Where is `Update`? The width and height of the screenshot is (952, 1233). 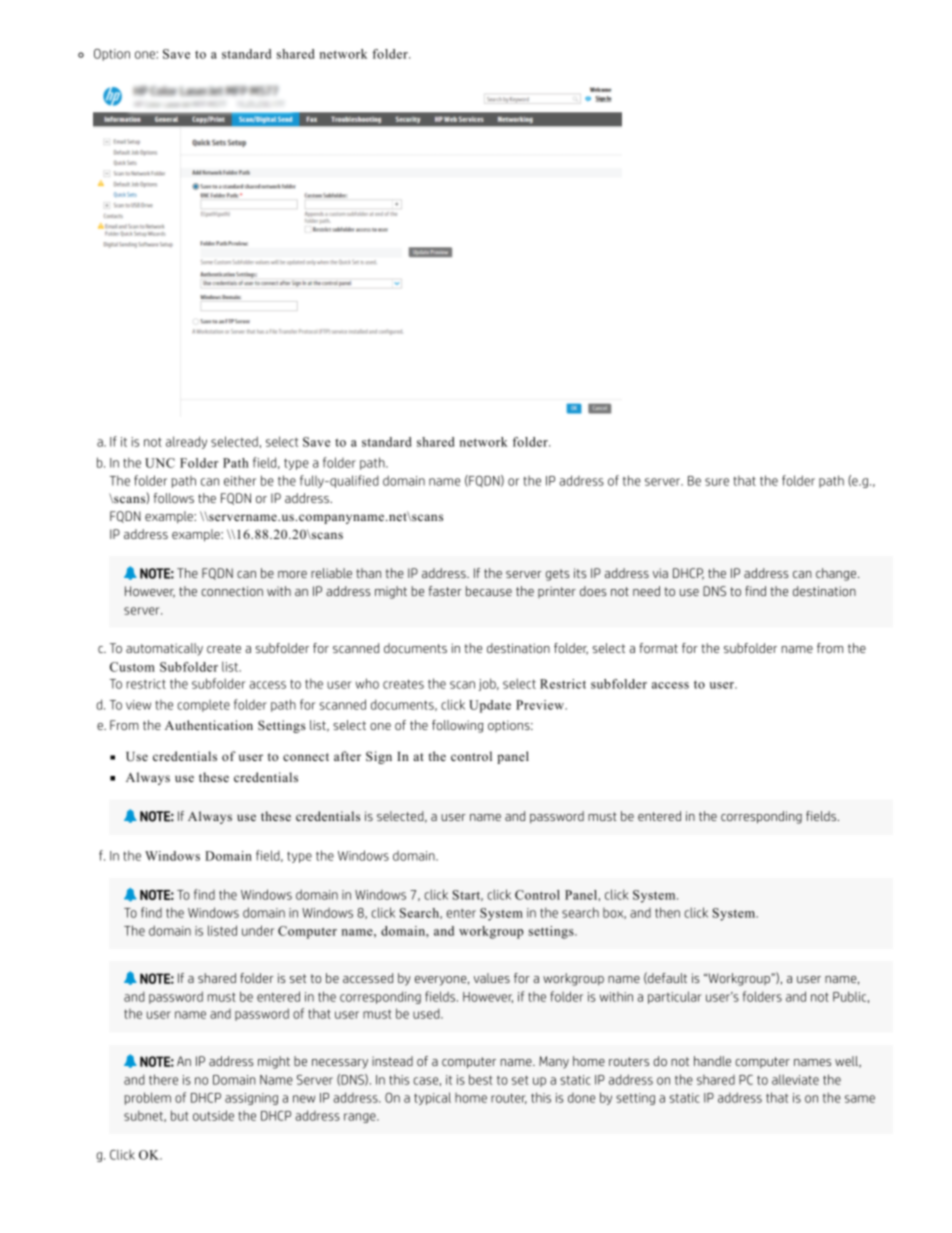
Update is located at coordinates (490, 706).
